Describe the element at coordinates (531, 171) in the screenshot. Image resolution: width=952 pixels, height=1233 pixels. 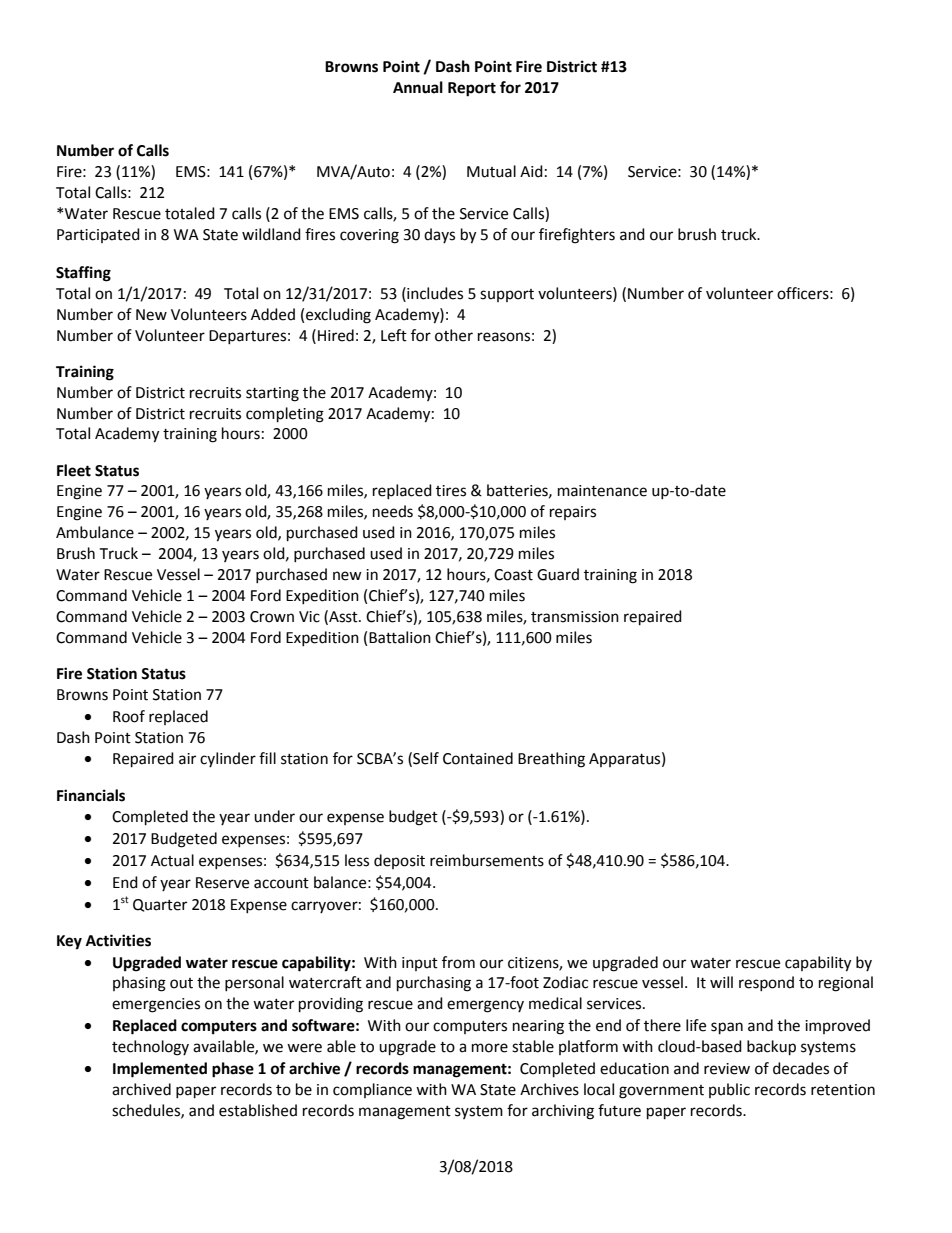
I see `Aid` at that location.
